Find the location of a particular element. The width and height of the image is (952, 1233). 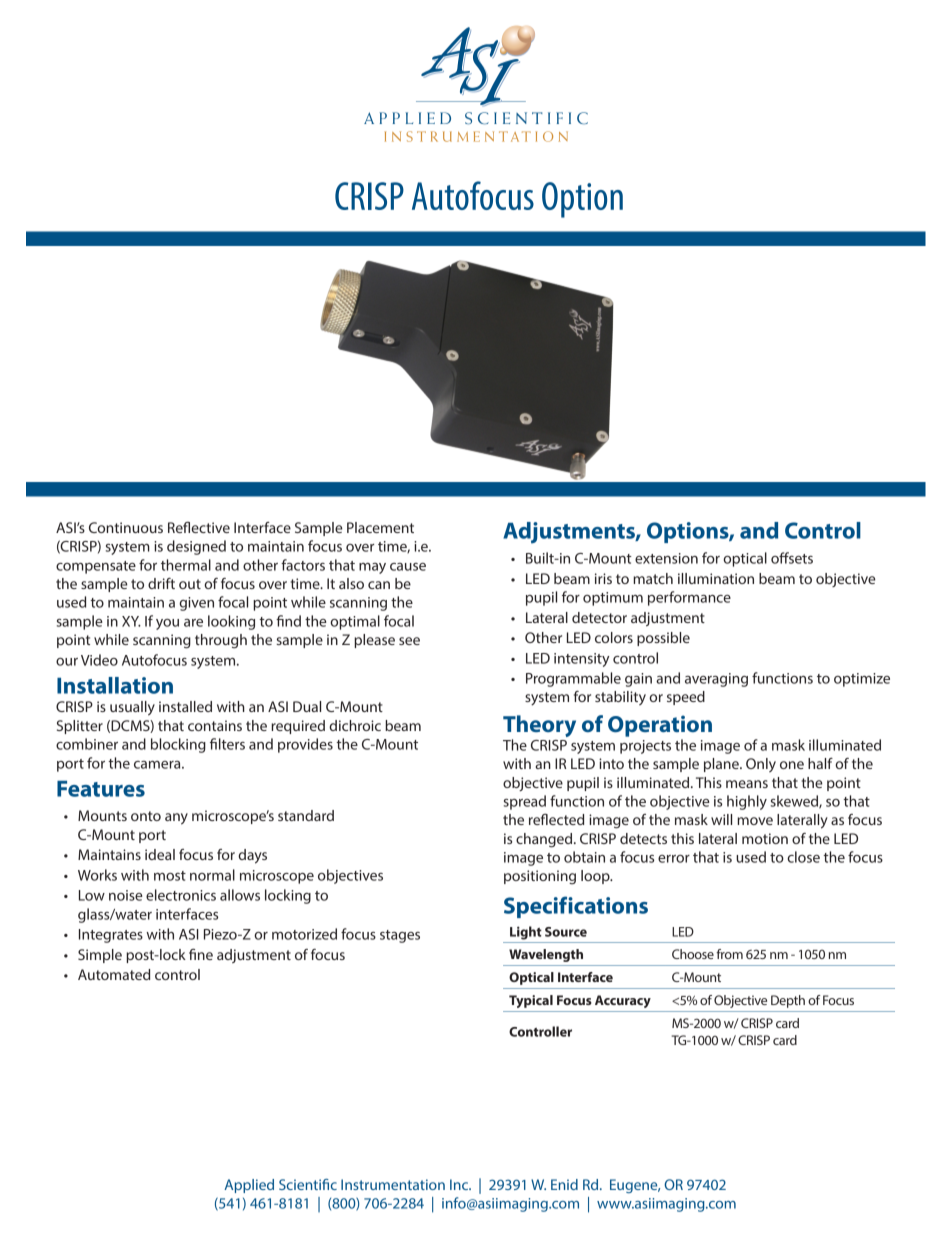

changed is located at coordinates (545, 840).
